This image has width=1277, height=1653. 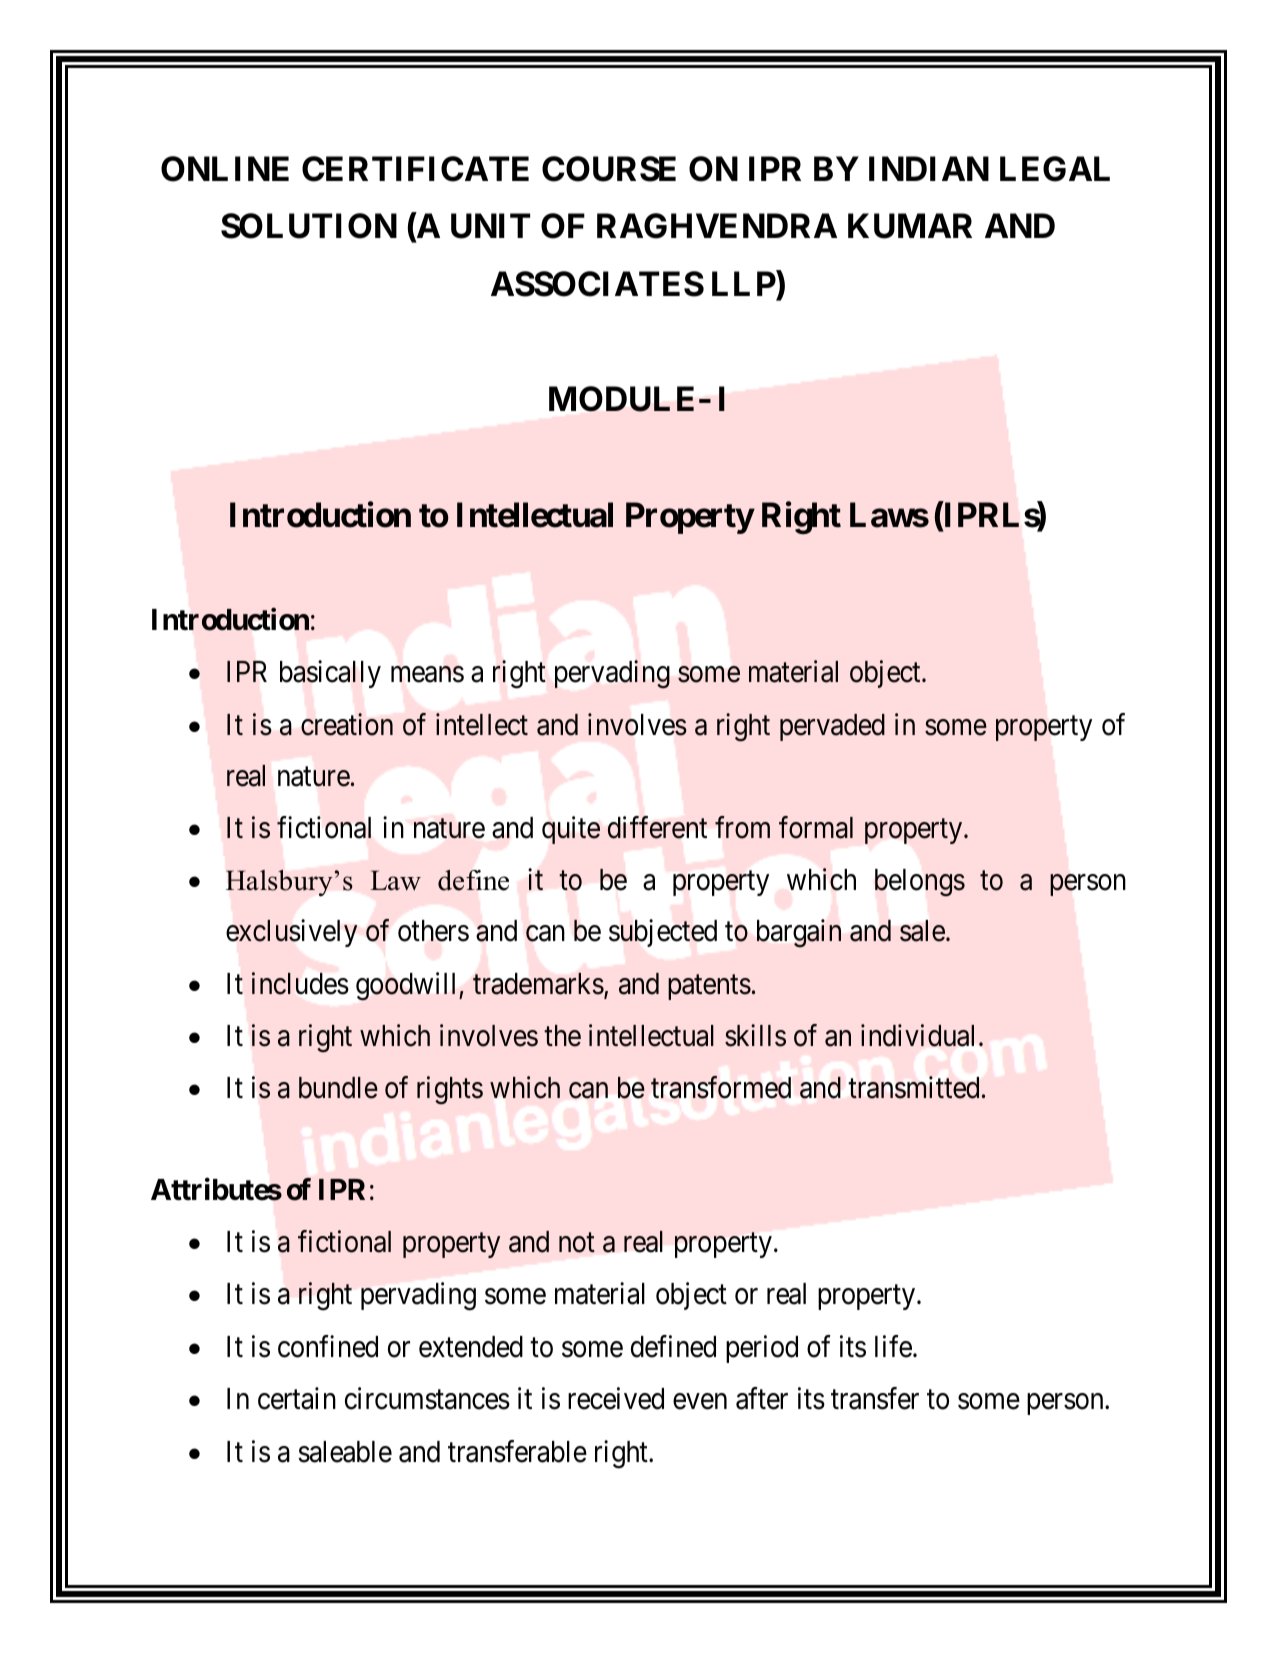 I want to click on basically, so click(x=330, y=674).
